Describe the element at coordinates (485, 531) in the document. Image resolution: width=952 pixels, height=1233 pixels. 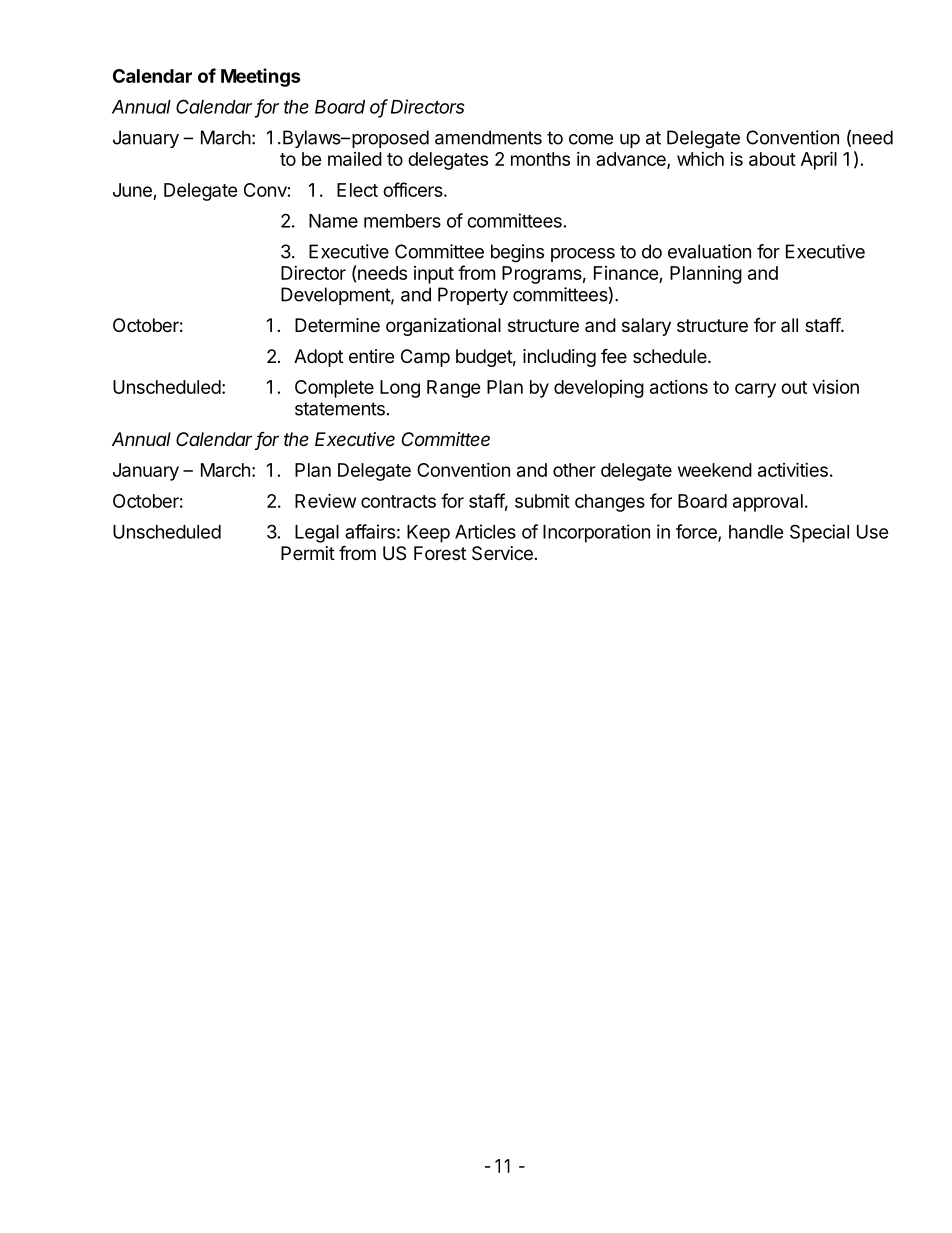
I see `Articles` at that location.
